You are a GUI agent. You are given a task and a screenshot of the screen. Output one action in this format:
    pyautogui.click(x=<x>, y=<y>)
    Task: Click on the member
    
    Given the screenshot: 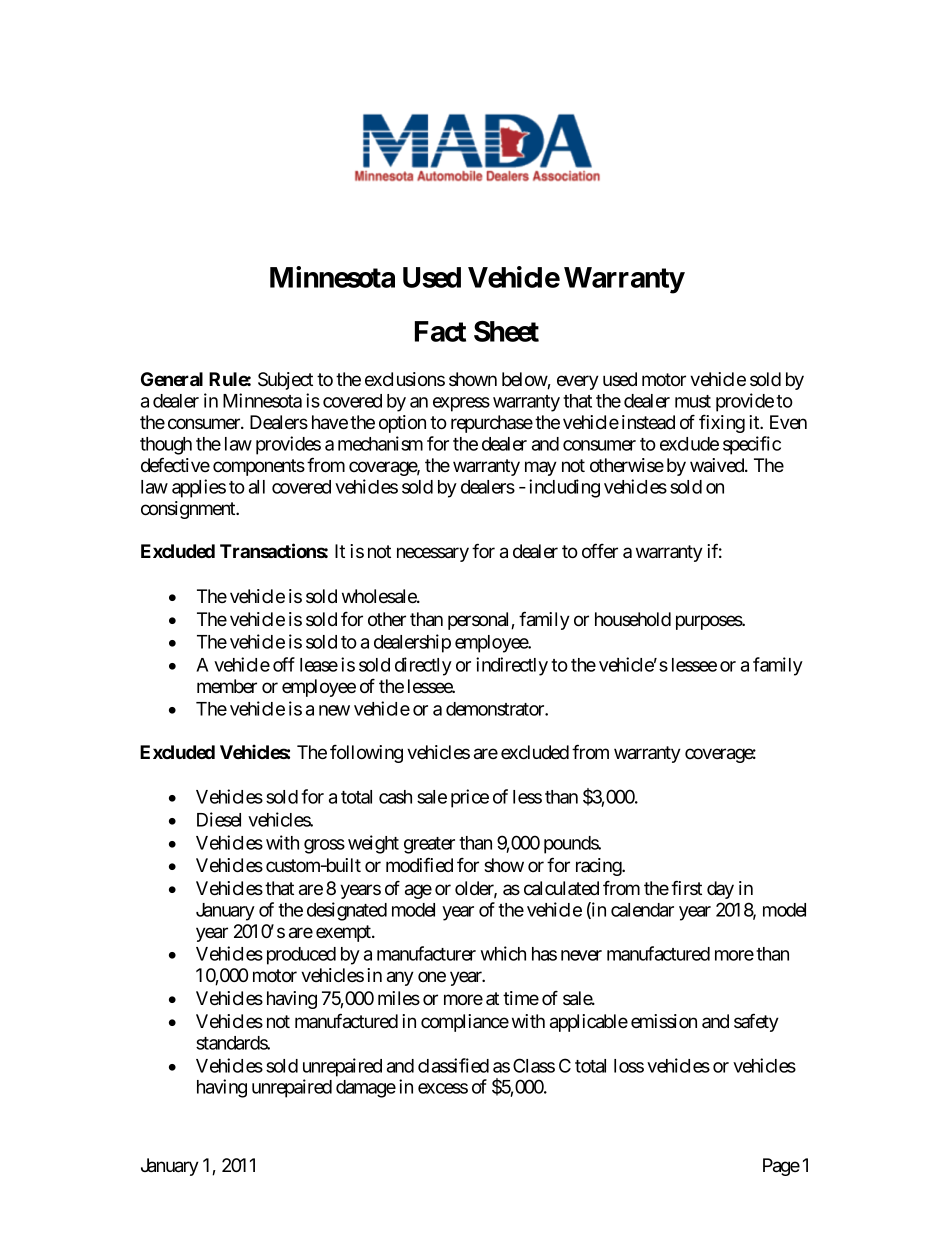 What is the action you would take?
    pyautogui.click(x=227, y=686)
